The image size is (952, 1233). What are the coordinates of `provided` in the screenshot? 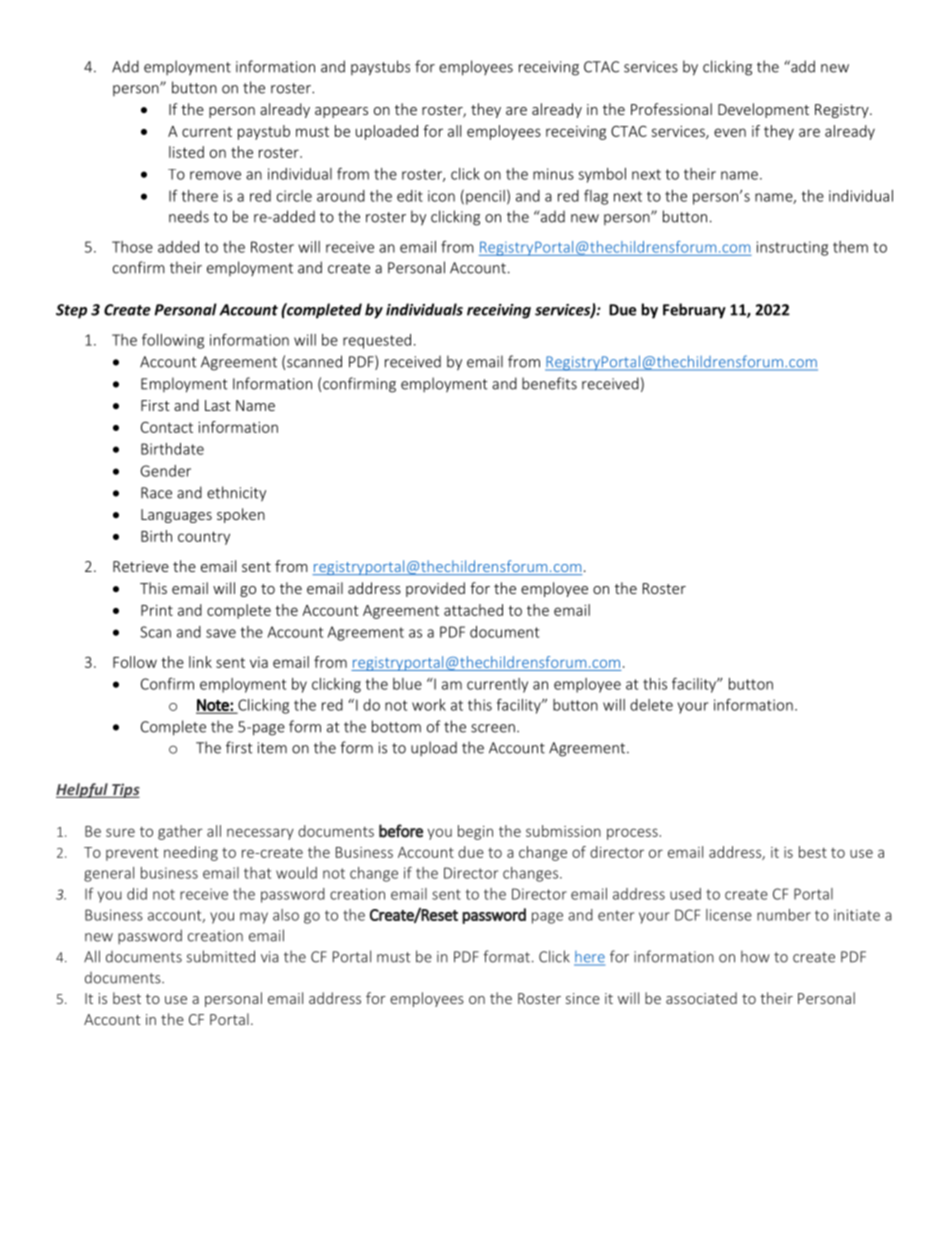 It's located at (435, 589).
